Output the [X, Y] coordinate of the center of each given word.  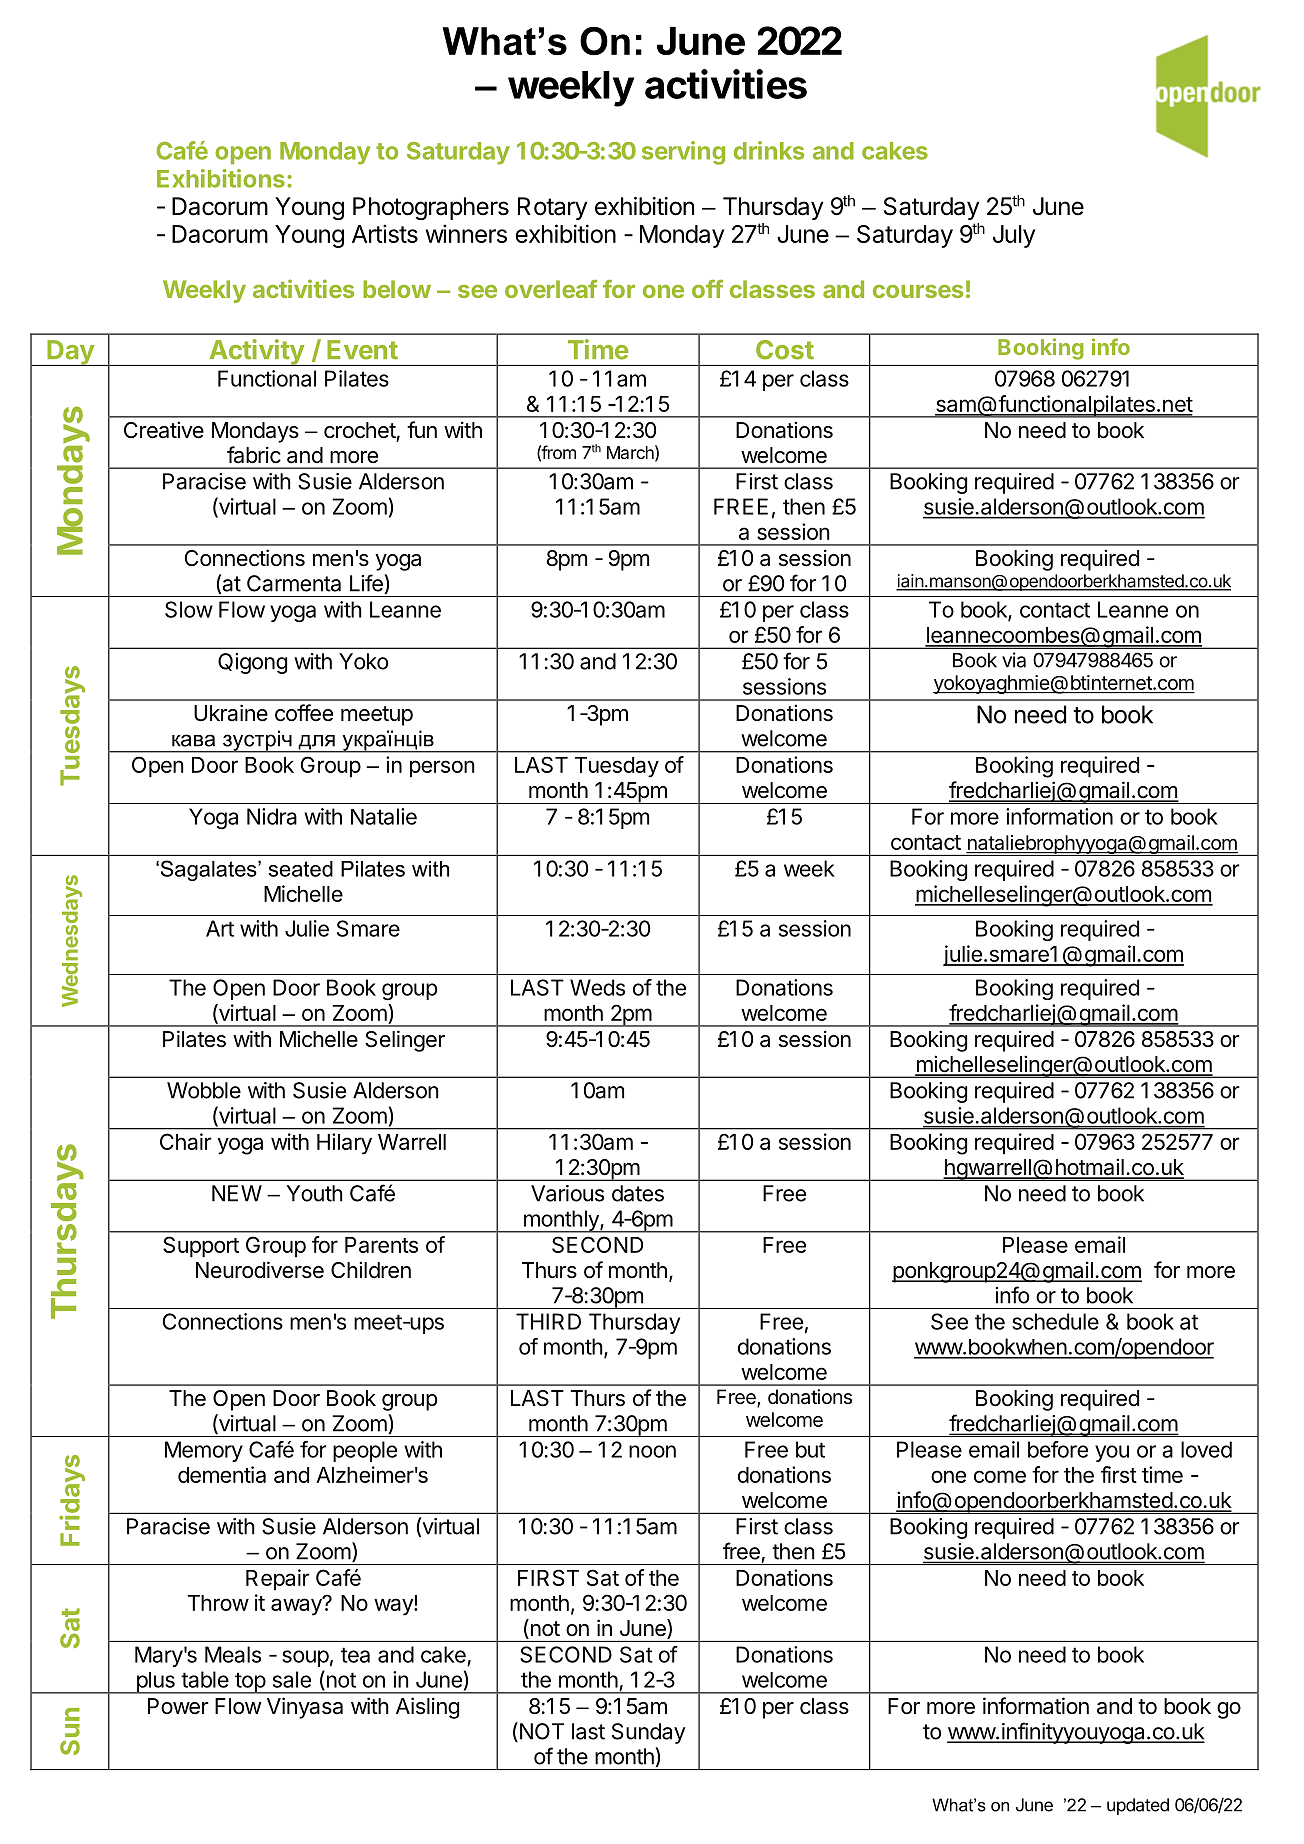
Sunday [649, 1733]
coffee [304, 713]
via [1014, 660]
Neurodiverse [260, 1270]
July [1014, 236]
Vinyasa [305, 1708]
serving [683, 153]
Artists [385, 233]
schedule [1055, 1321]
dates [638, 1193]
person [442, 769]
